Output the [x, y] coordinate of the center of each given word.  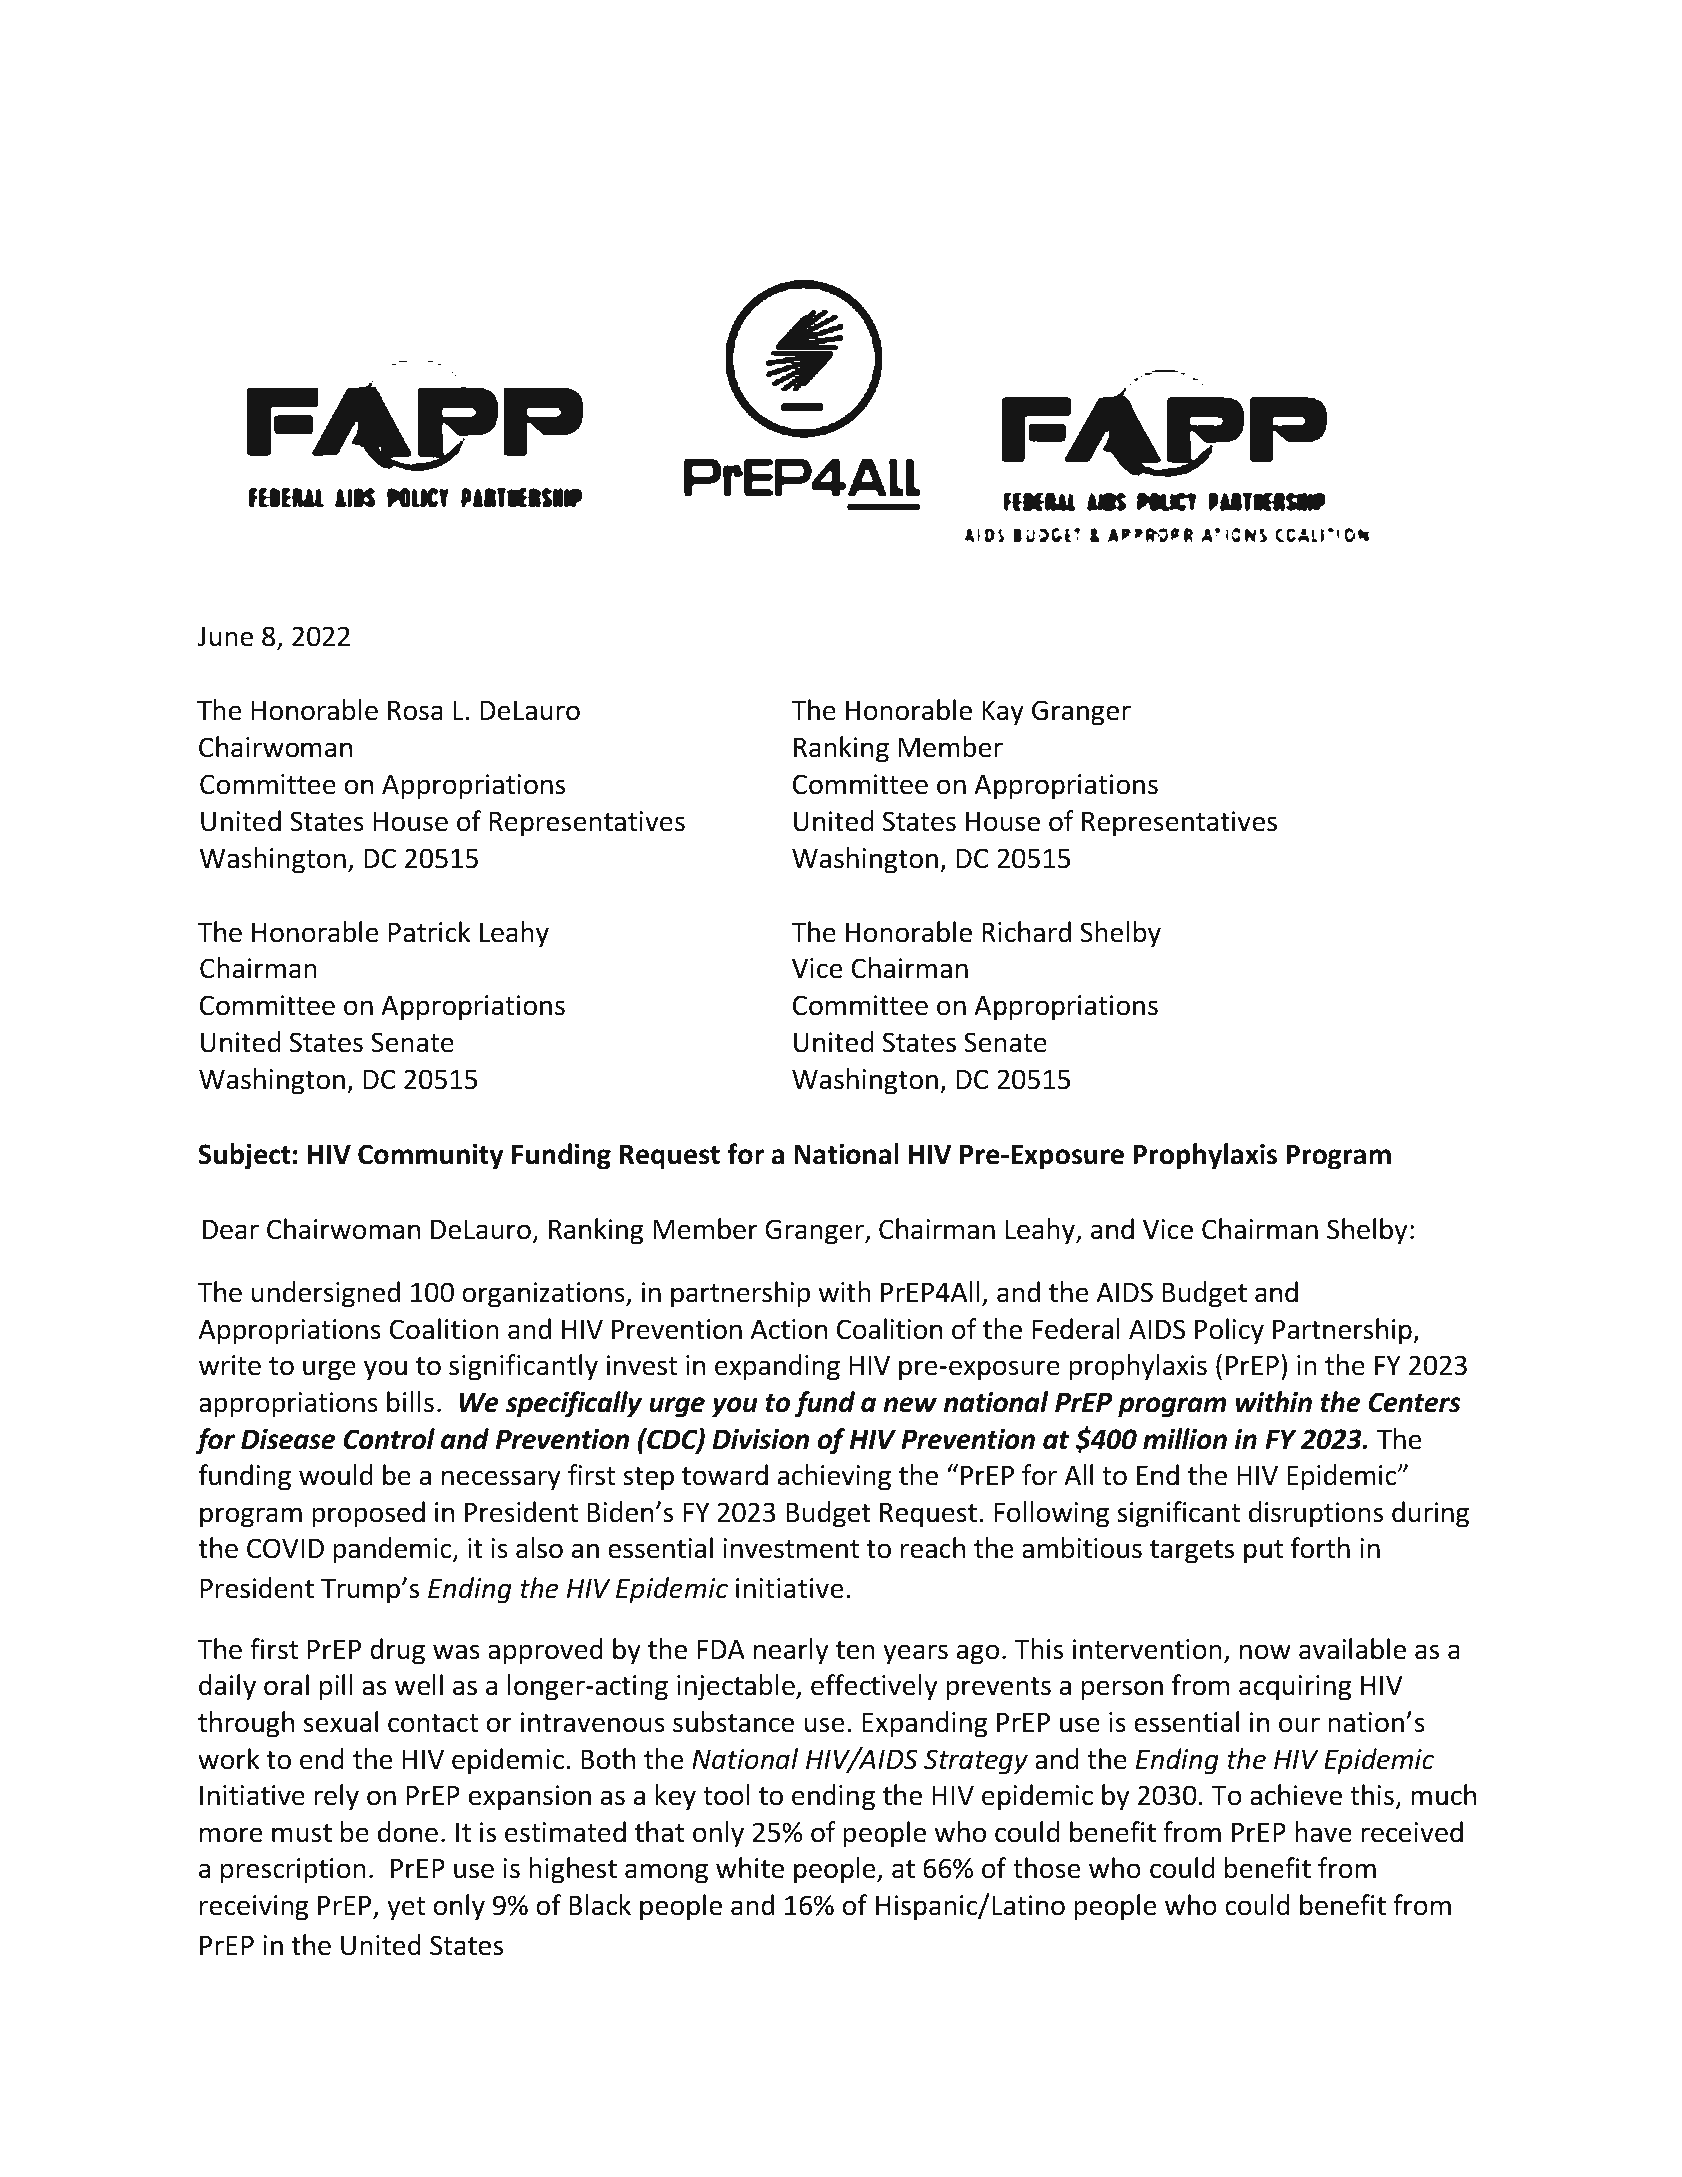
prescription [293, 1871]
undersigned [326, 1294]
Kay [1003, 713]
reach [933, 1548]
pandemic [393, 1550]
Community [431, 1157]
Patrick [429, 932]
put [1263, 1552]
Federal [1076, 1329]
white [750, 1868]
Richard [1026, 932]
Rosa [415, 711]
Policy [1229, 1331]
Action [789, 1329]
